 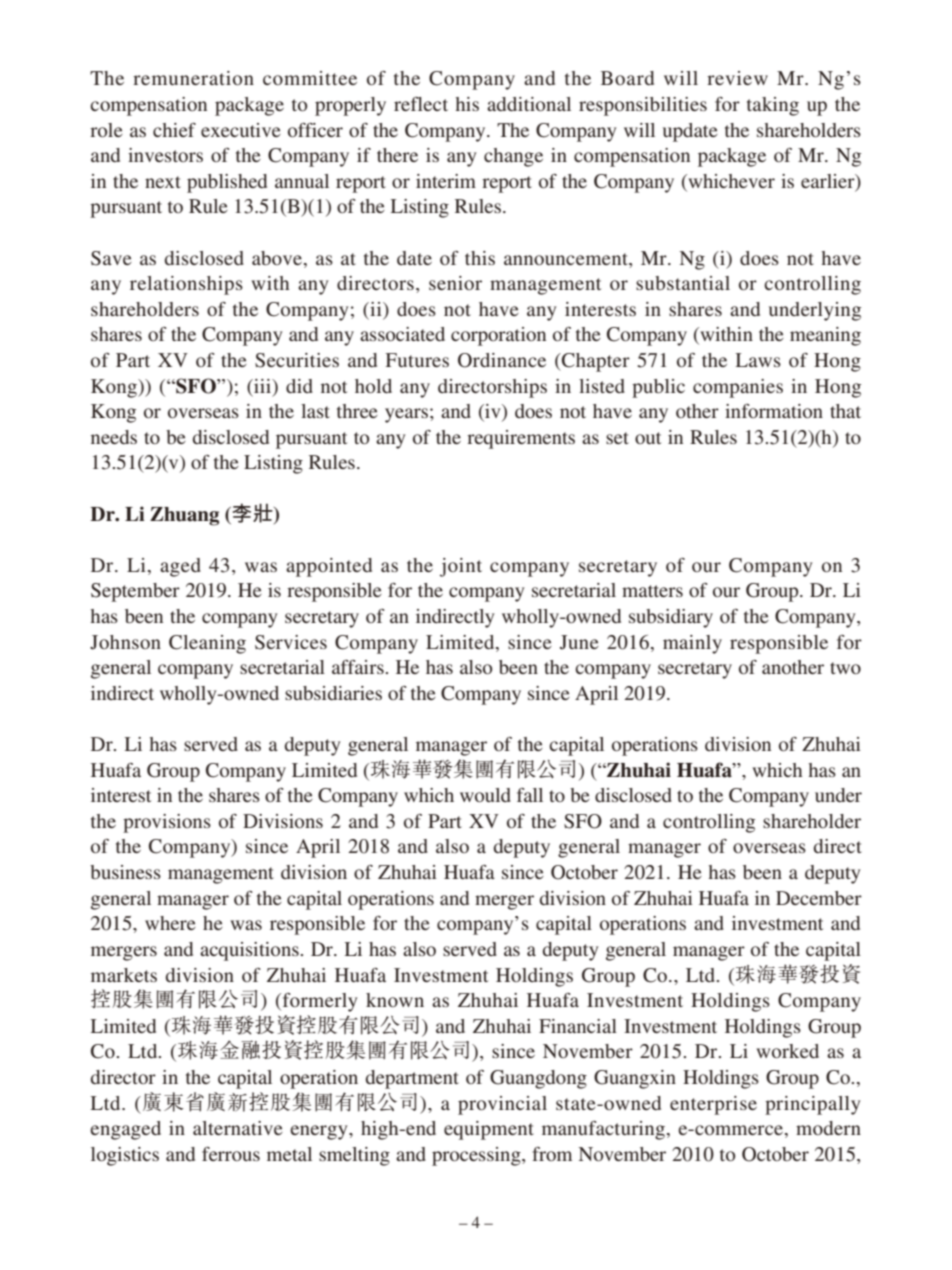 I want to click on taking, so click(x=773, y=106).
